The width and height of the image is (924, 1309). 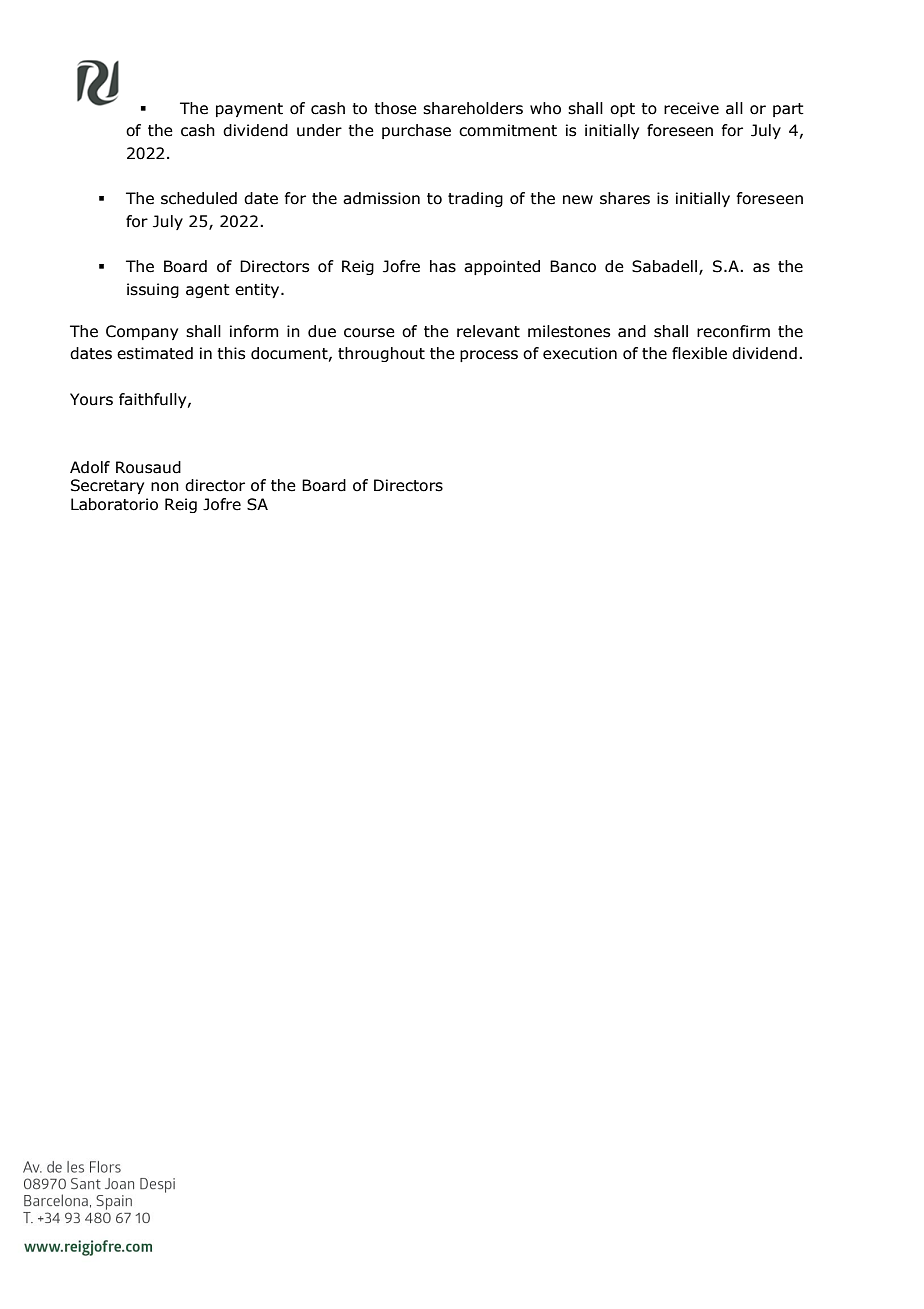 What do you see at coordinates (699, 353) in the image?
I see `flexible` at bounding box center [699, 353].
